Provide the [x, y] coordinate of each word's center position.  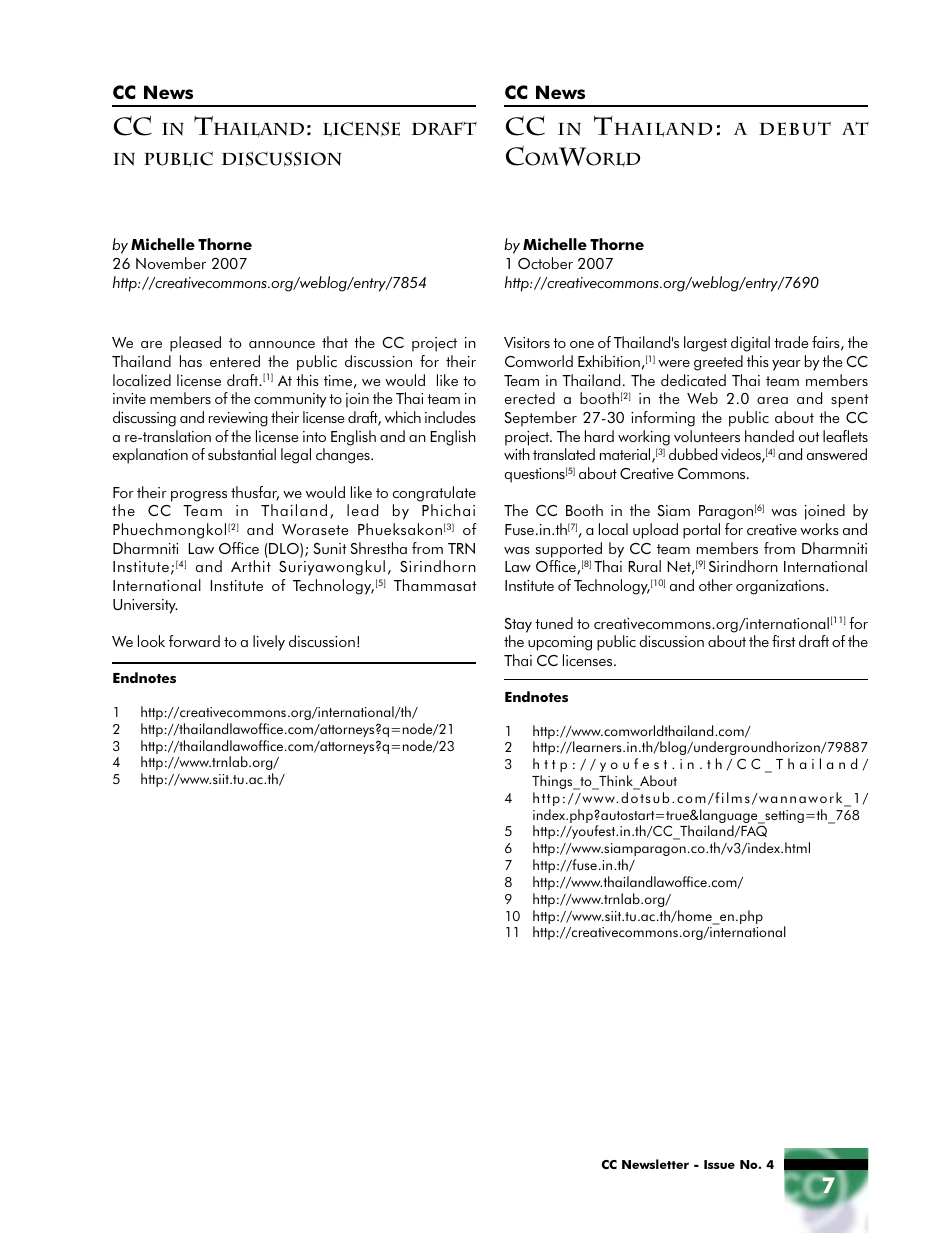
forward [194, 641]
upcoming [560, 643]
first [783, 641]
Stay [518, 625]
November [171, 263]
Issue [719, 1164]
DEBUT [795, 128]
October [545, 263]
